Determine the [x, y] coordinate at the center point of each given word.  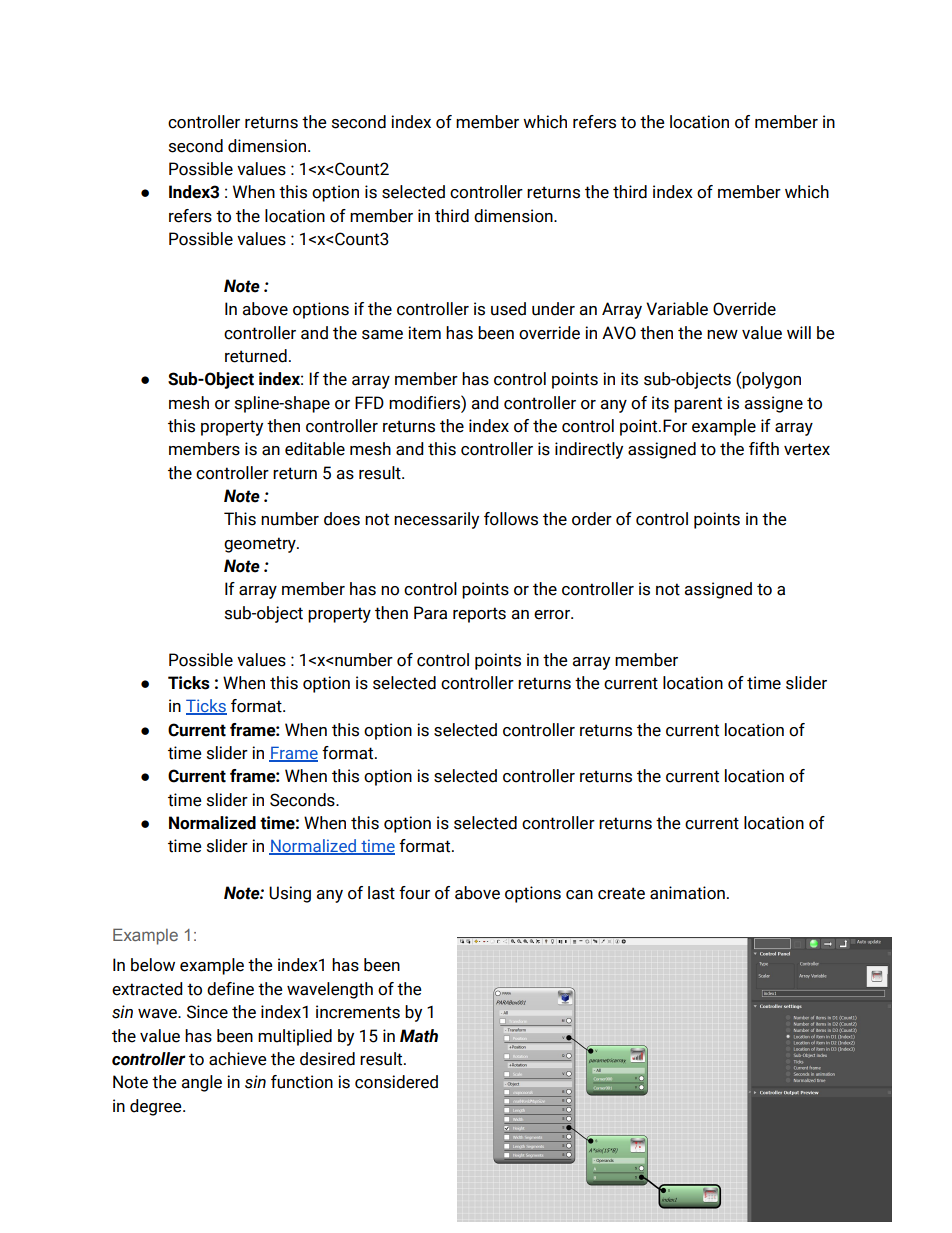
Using [290, 894]
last [381, 893]
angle [202, 1083]
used [508, 309]
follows [511, 519]
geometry [261, 545]
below [153, 965]
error [553, 615]
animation [687, 893]
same [382, 335]
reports [479, 615]
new [722, 335]
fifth [764, 449]
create [621, 893]
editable [315, 449]
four [414, 893]
